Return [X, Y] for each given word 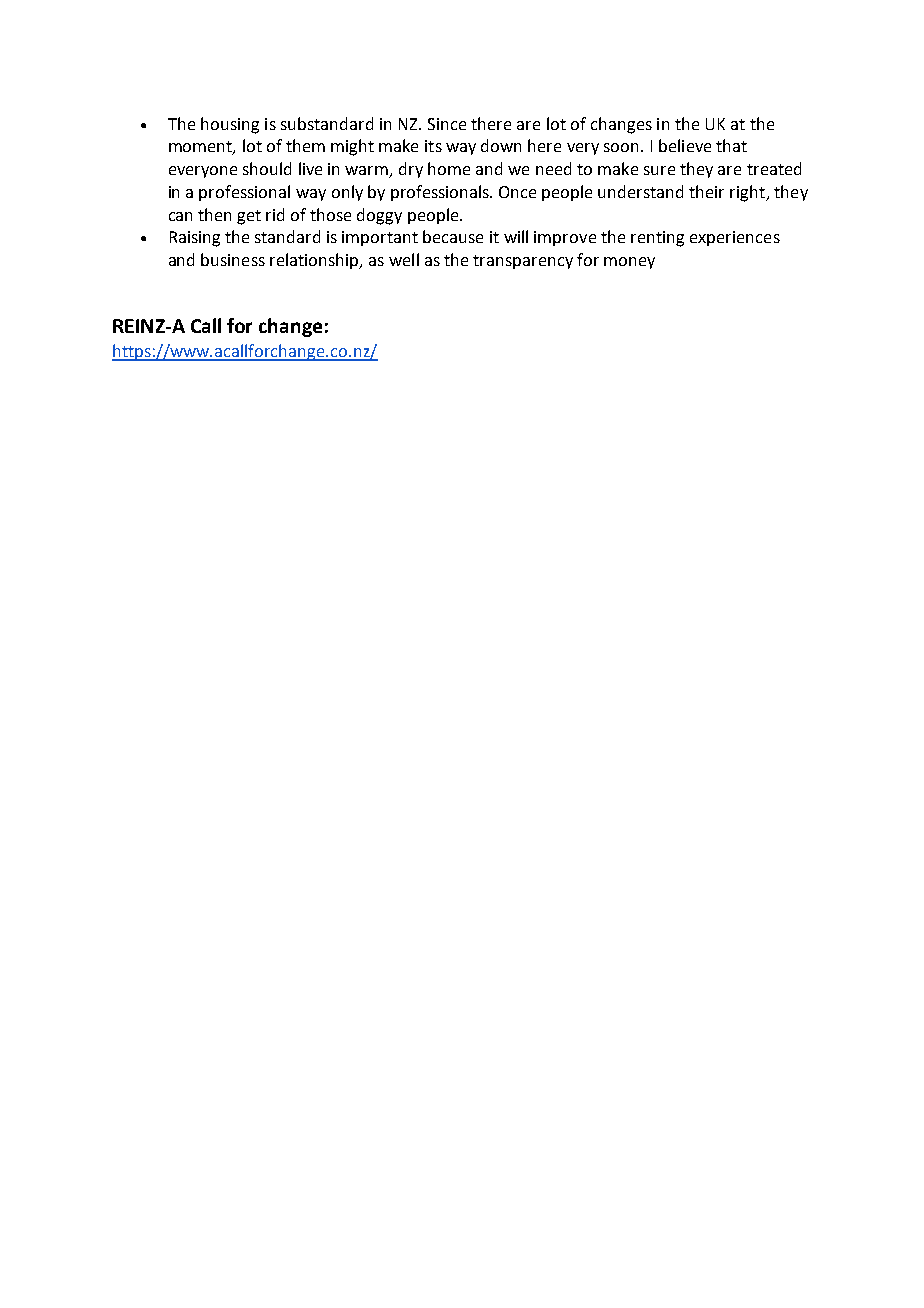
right [748, 193]
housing [230, 125]
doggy [379, 216]
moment [201, 148]
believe [685, 145]
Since [447, 124]
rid [275, 214]
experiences [735, 238]
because [453, 236]
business [233, 259]
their [706, 191]
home [449, 168]
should [267, 168]
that [731, 145]
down [501, 145]
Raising [195, 239]
